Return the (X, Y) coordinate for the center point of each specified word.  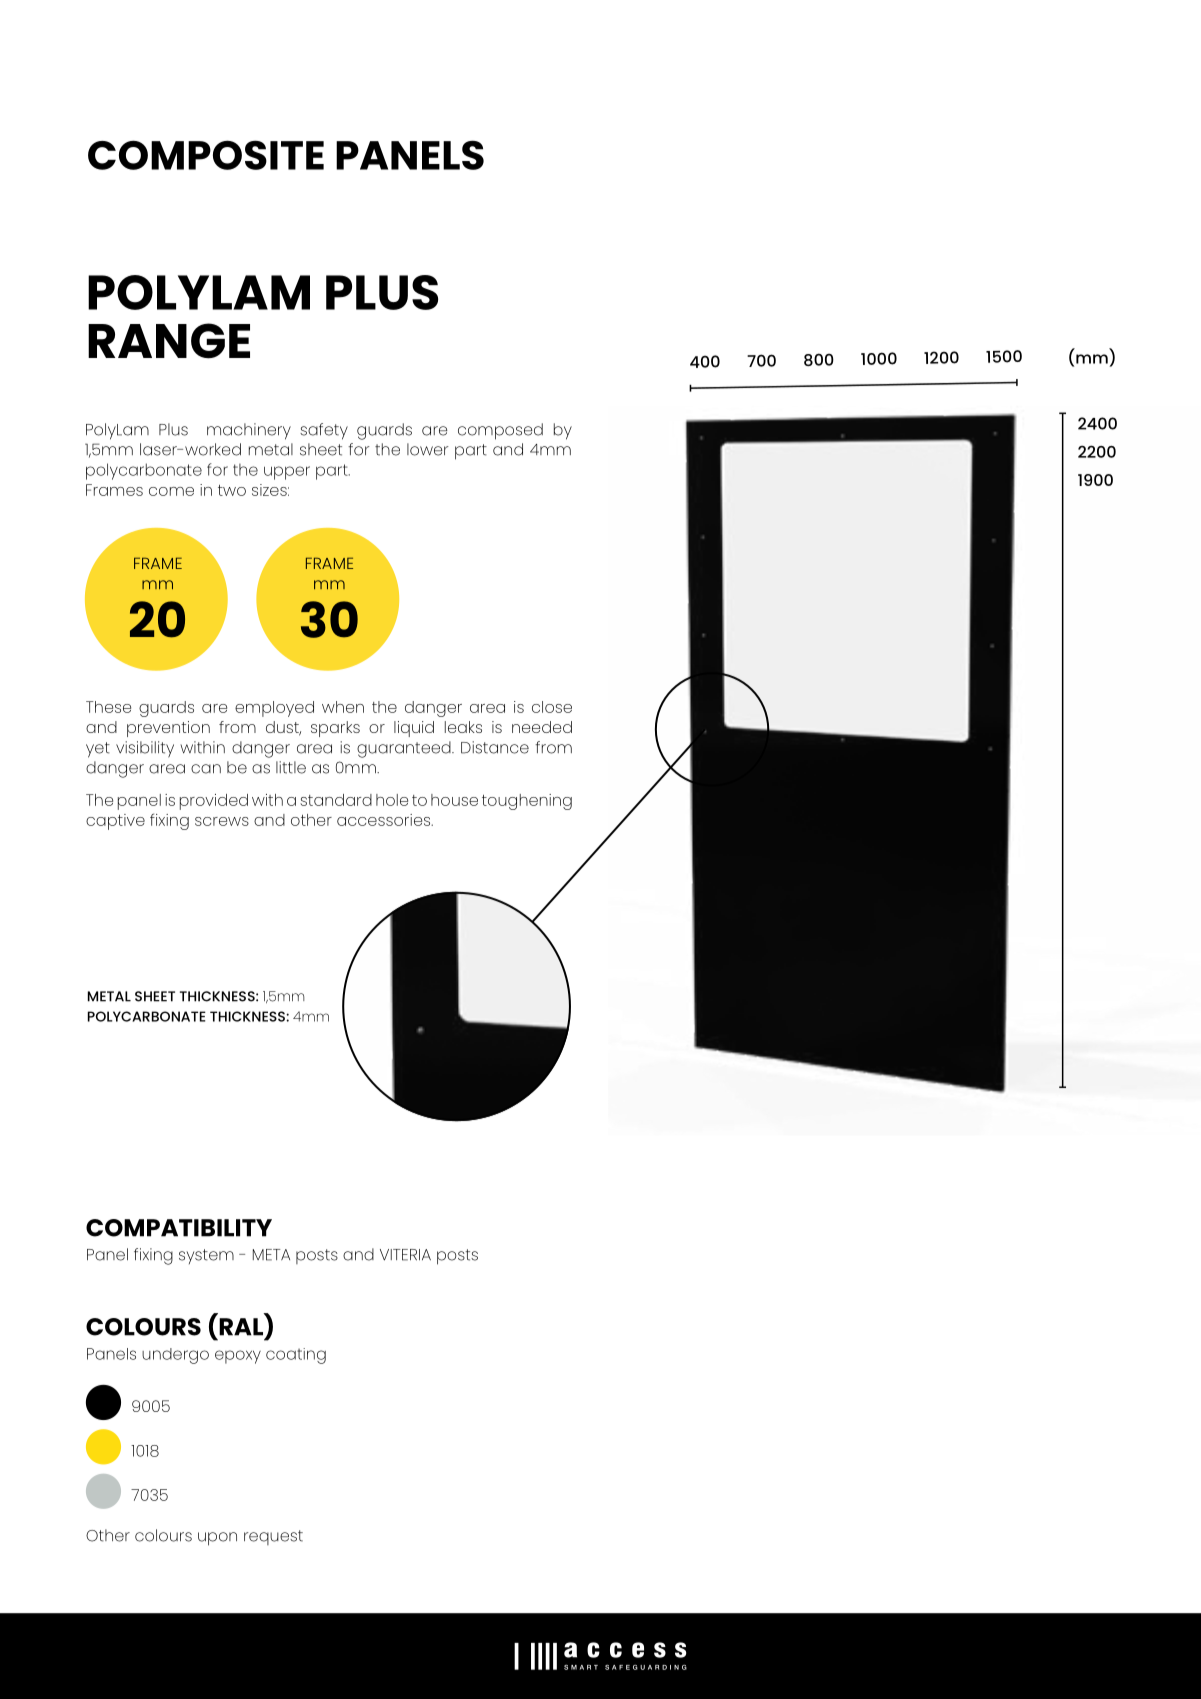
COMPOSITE (206, 155)
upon (217, 1539)
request (273, 1537)
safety (324, 431)
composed (500, 431)
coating (296, 1356)
